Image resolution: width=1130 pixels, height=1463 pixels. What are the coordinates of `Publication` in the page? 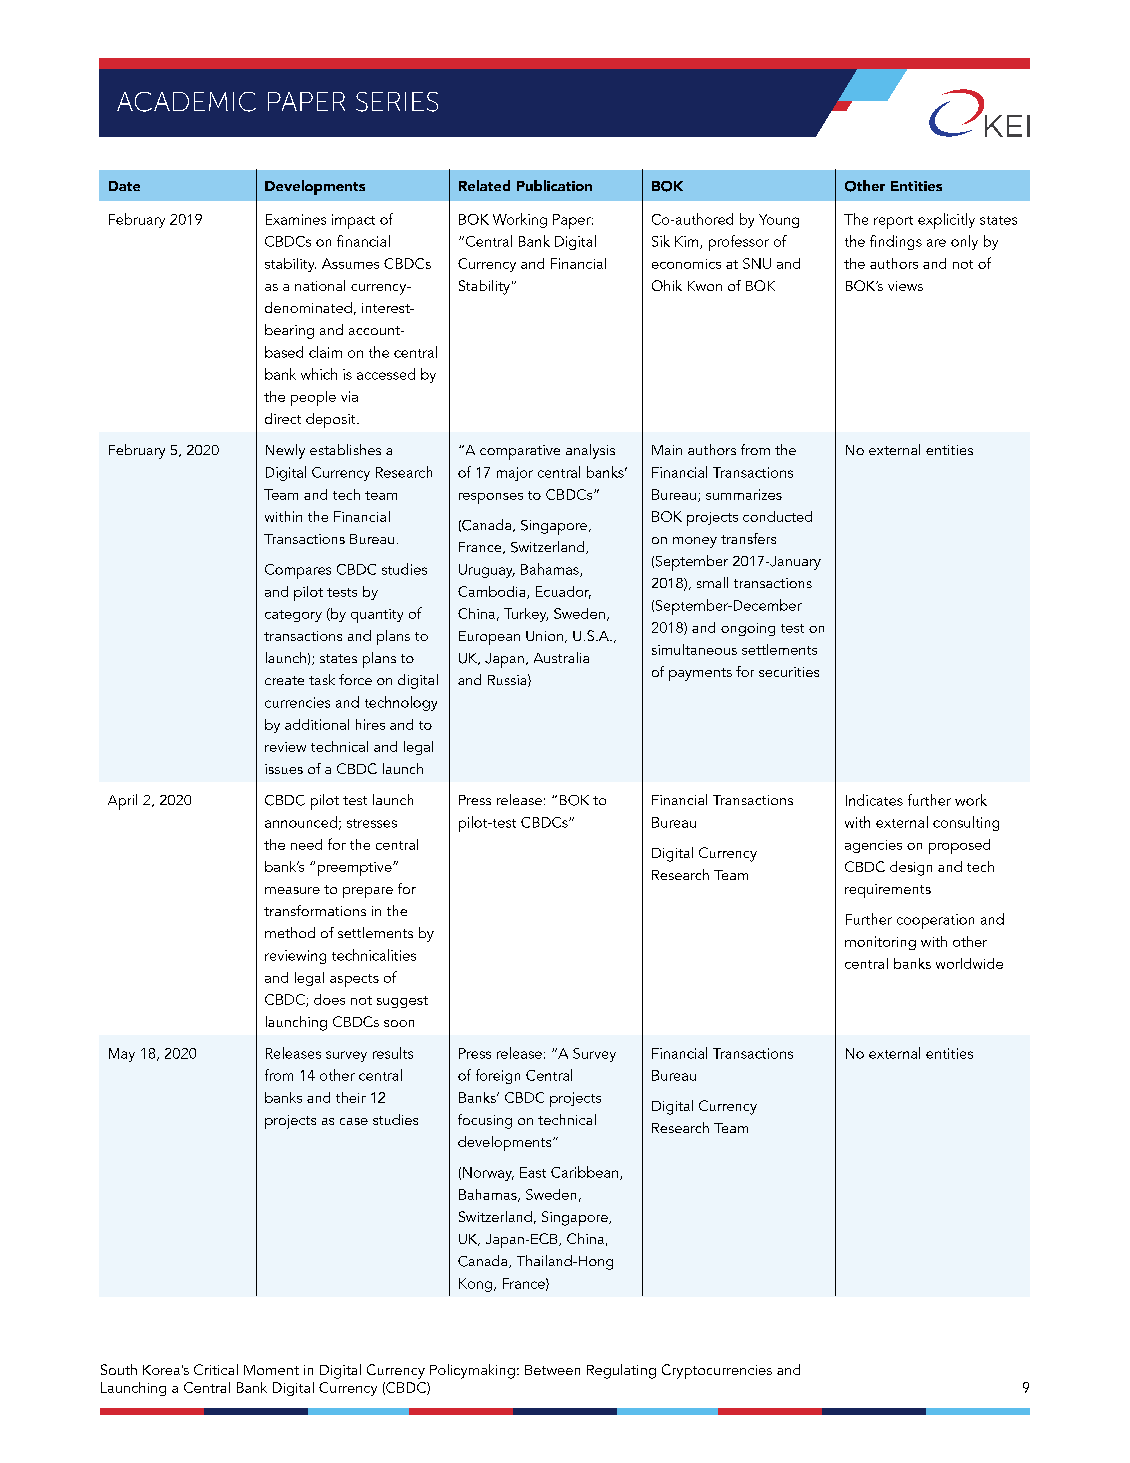 It's located at (554, 185).
